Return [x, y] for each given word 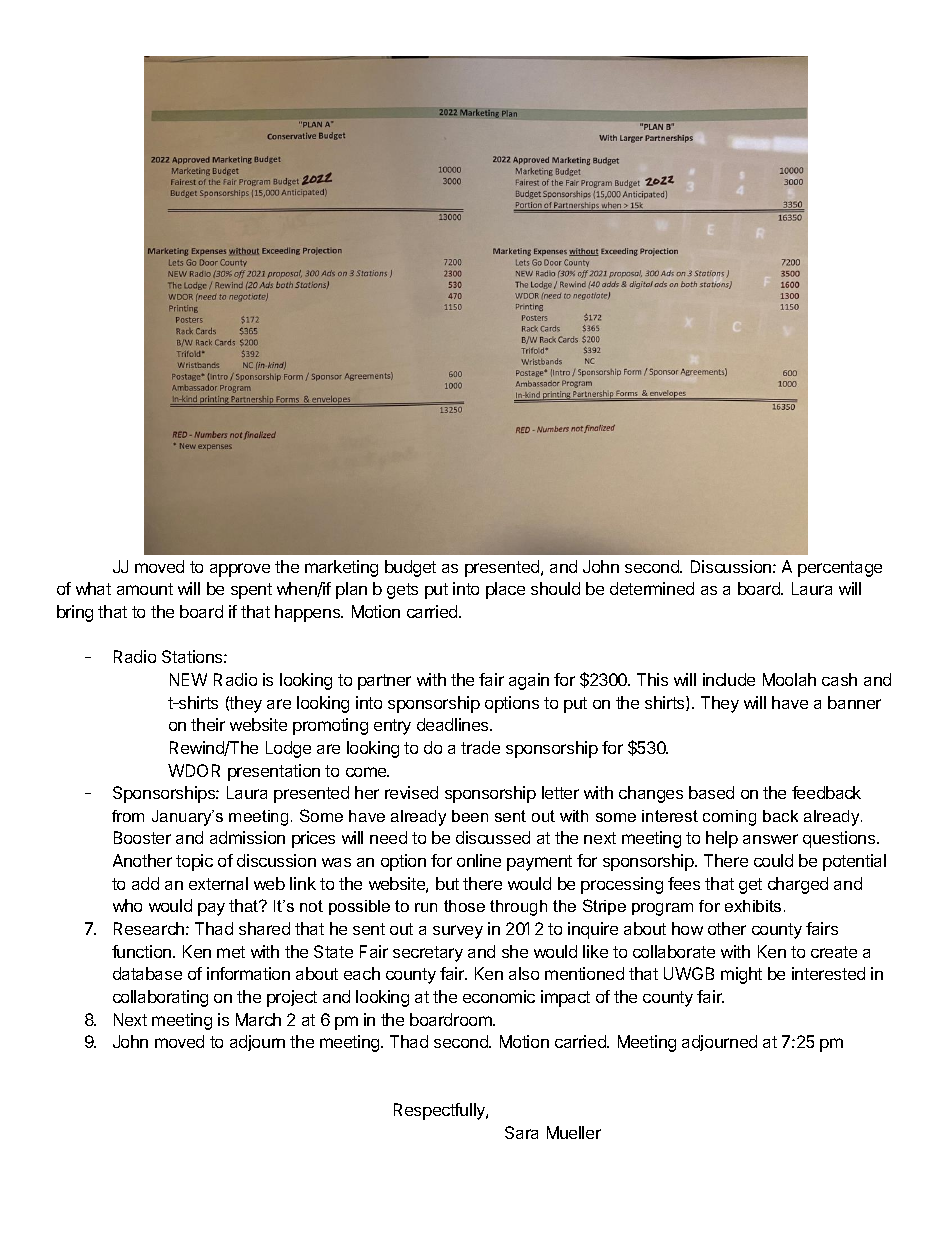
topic [194, 862]
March [258, 1019]
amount [145, 589]
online [479, 860]
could [773, 860]
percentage [840, 569]
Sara [521, 1132]
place [505, 590]
